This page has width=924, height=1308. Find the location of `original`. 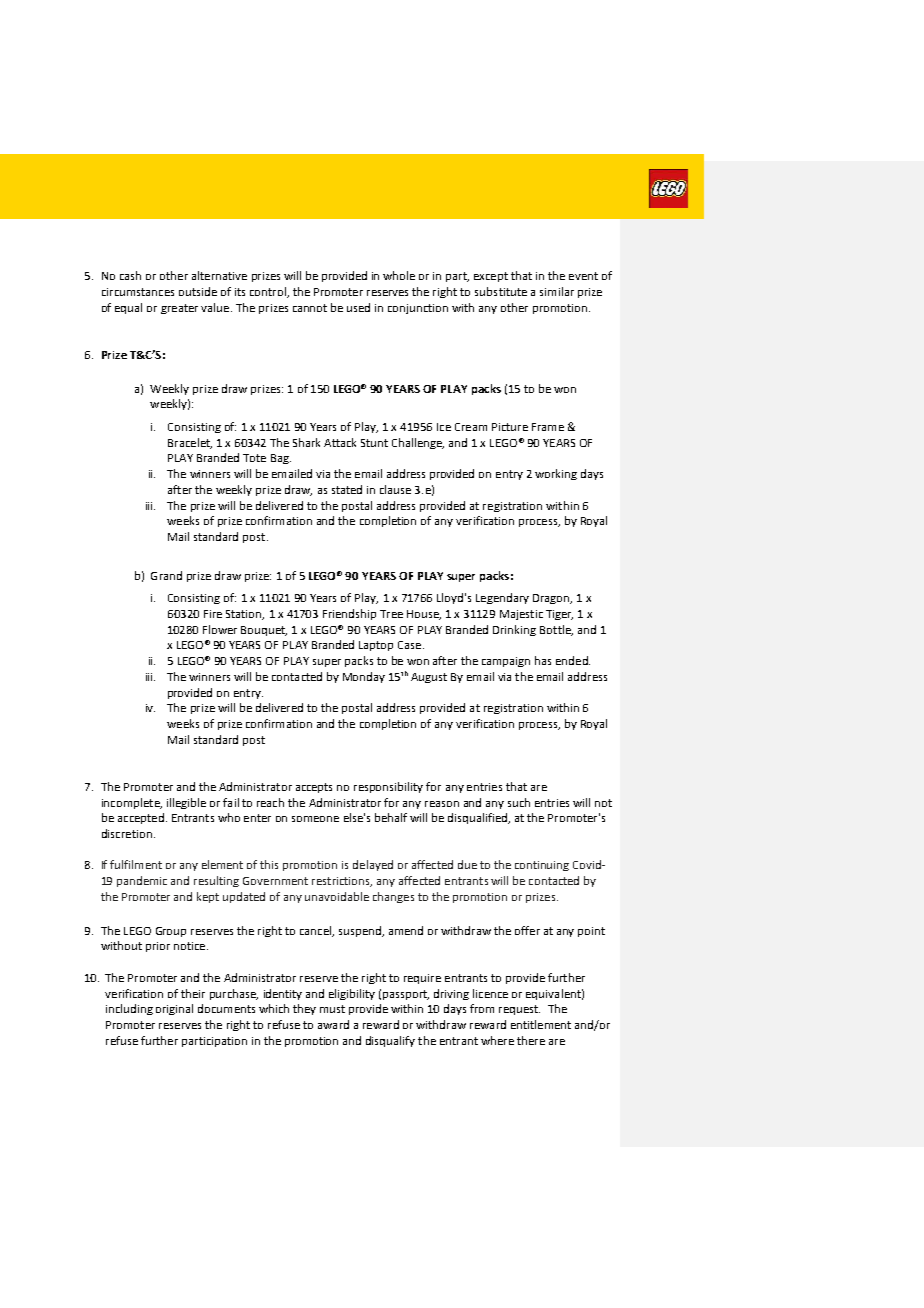

original is located at coordinates (174, 1009).
